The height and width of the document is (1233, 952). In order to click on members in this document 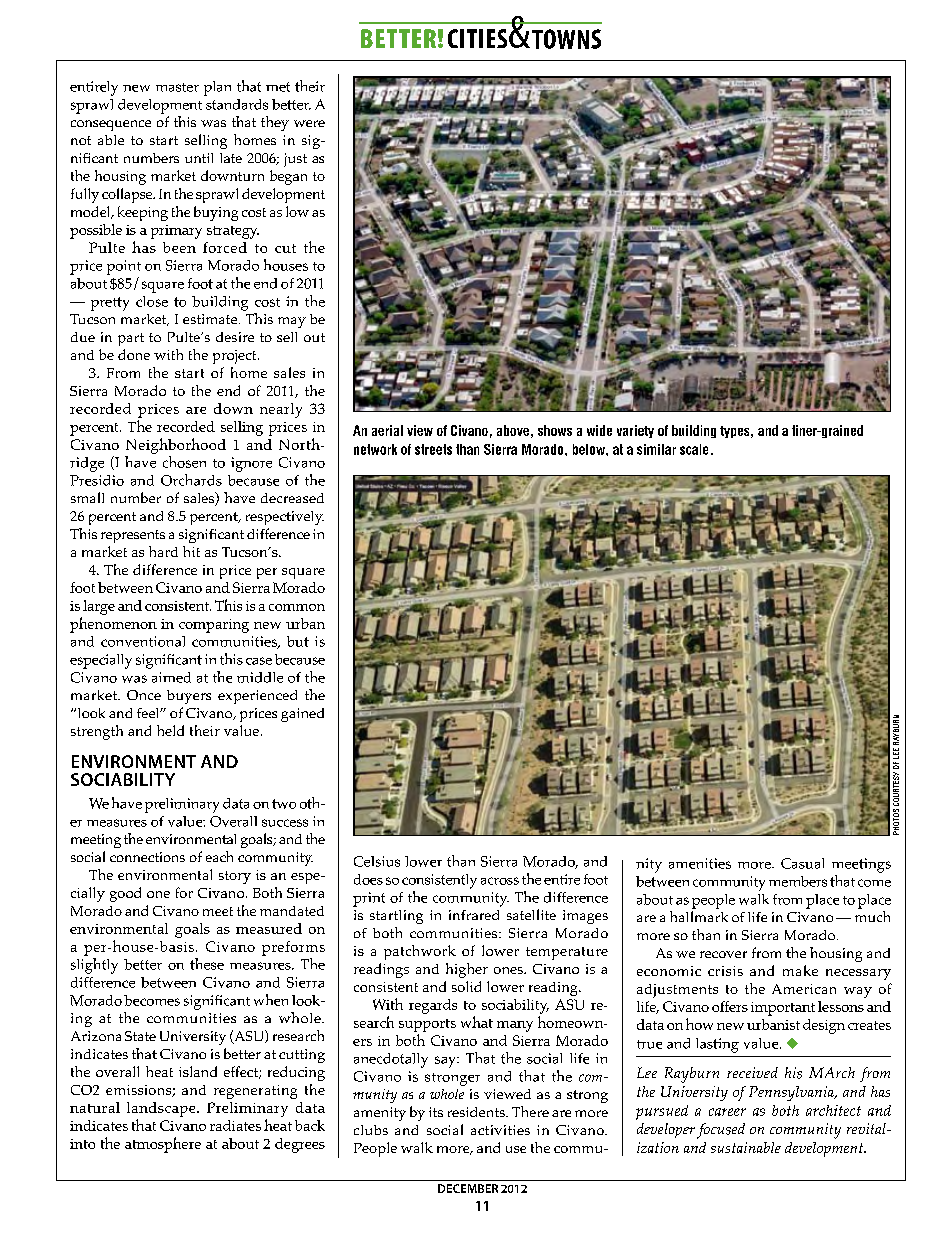, I will do `click(798, 881)`.
